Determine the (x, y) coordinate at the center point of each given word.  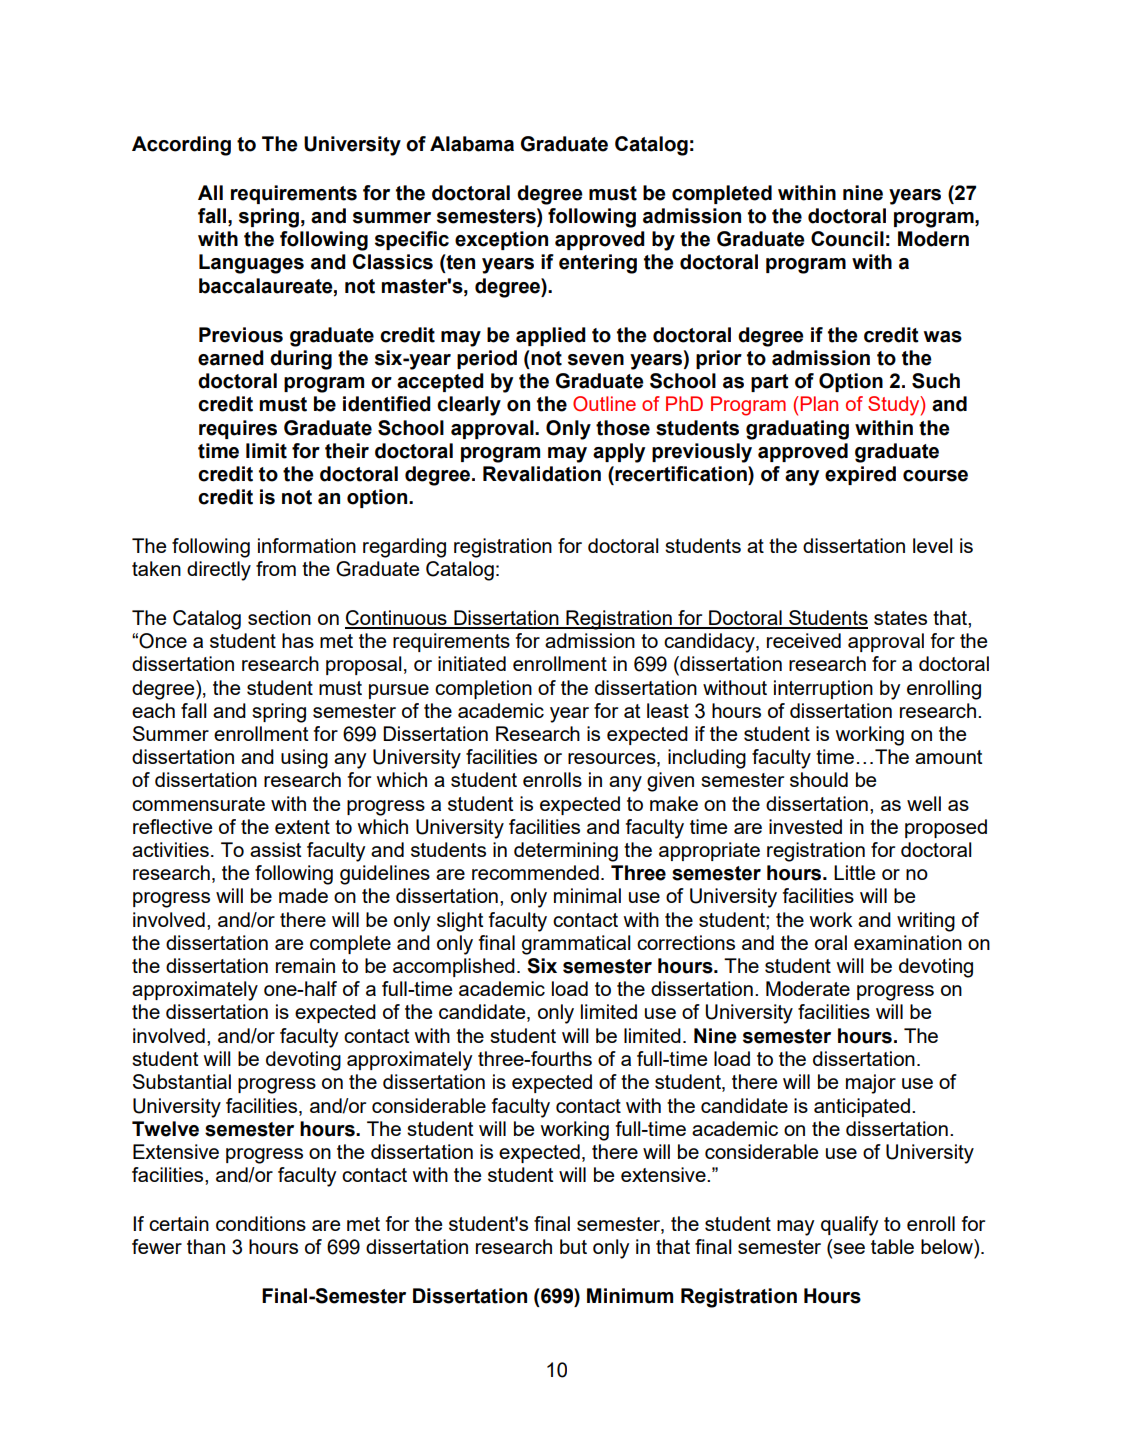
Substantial (182, 1081)
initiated (472, 663)
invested (805, 826)
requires (238, 429)
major (871, 1084)
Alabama (472, 144)
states (900, 618)
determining (566, 852)
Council (847, 239)
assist (275, 849)
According (181, 146)
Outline (604, 404)
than (206, 1246)
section (279, 617)
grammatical (576, 945)
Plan (819, 403)
